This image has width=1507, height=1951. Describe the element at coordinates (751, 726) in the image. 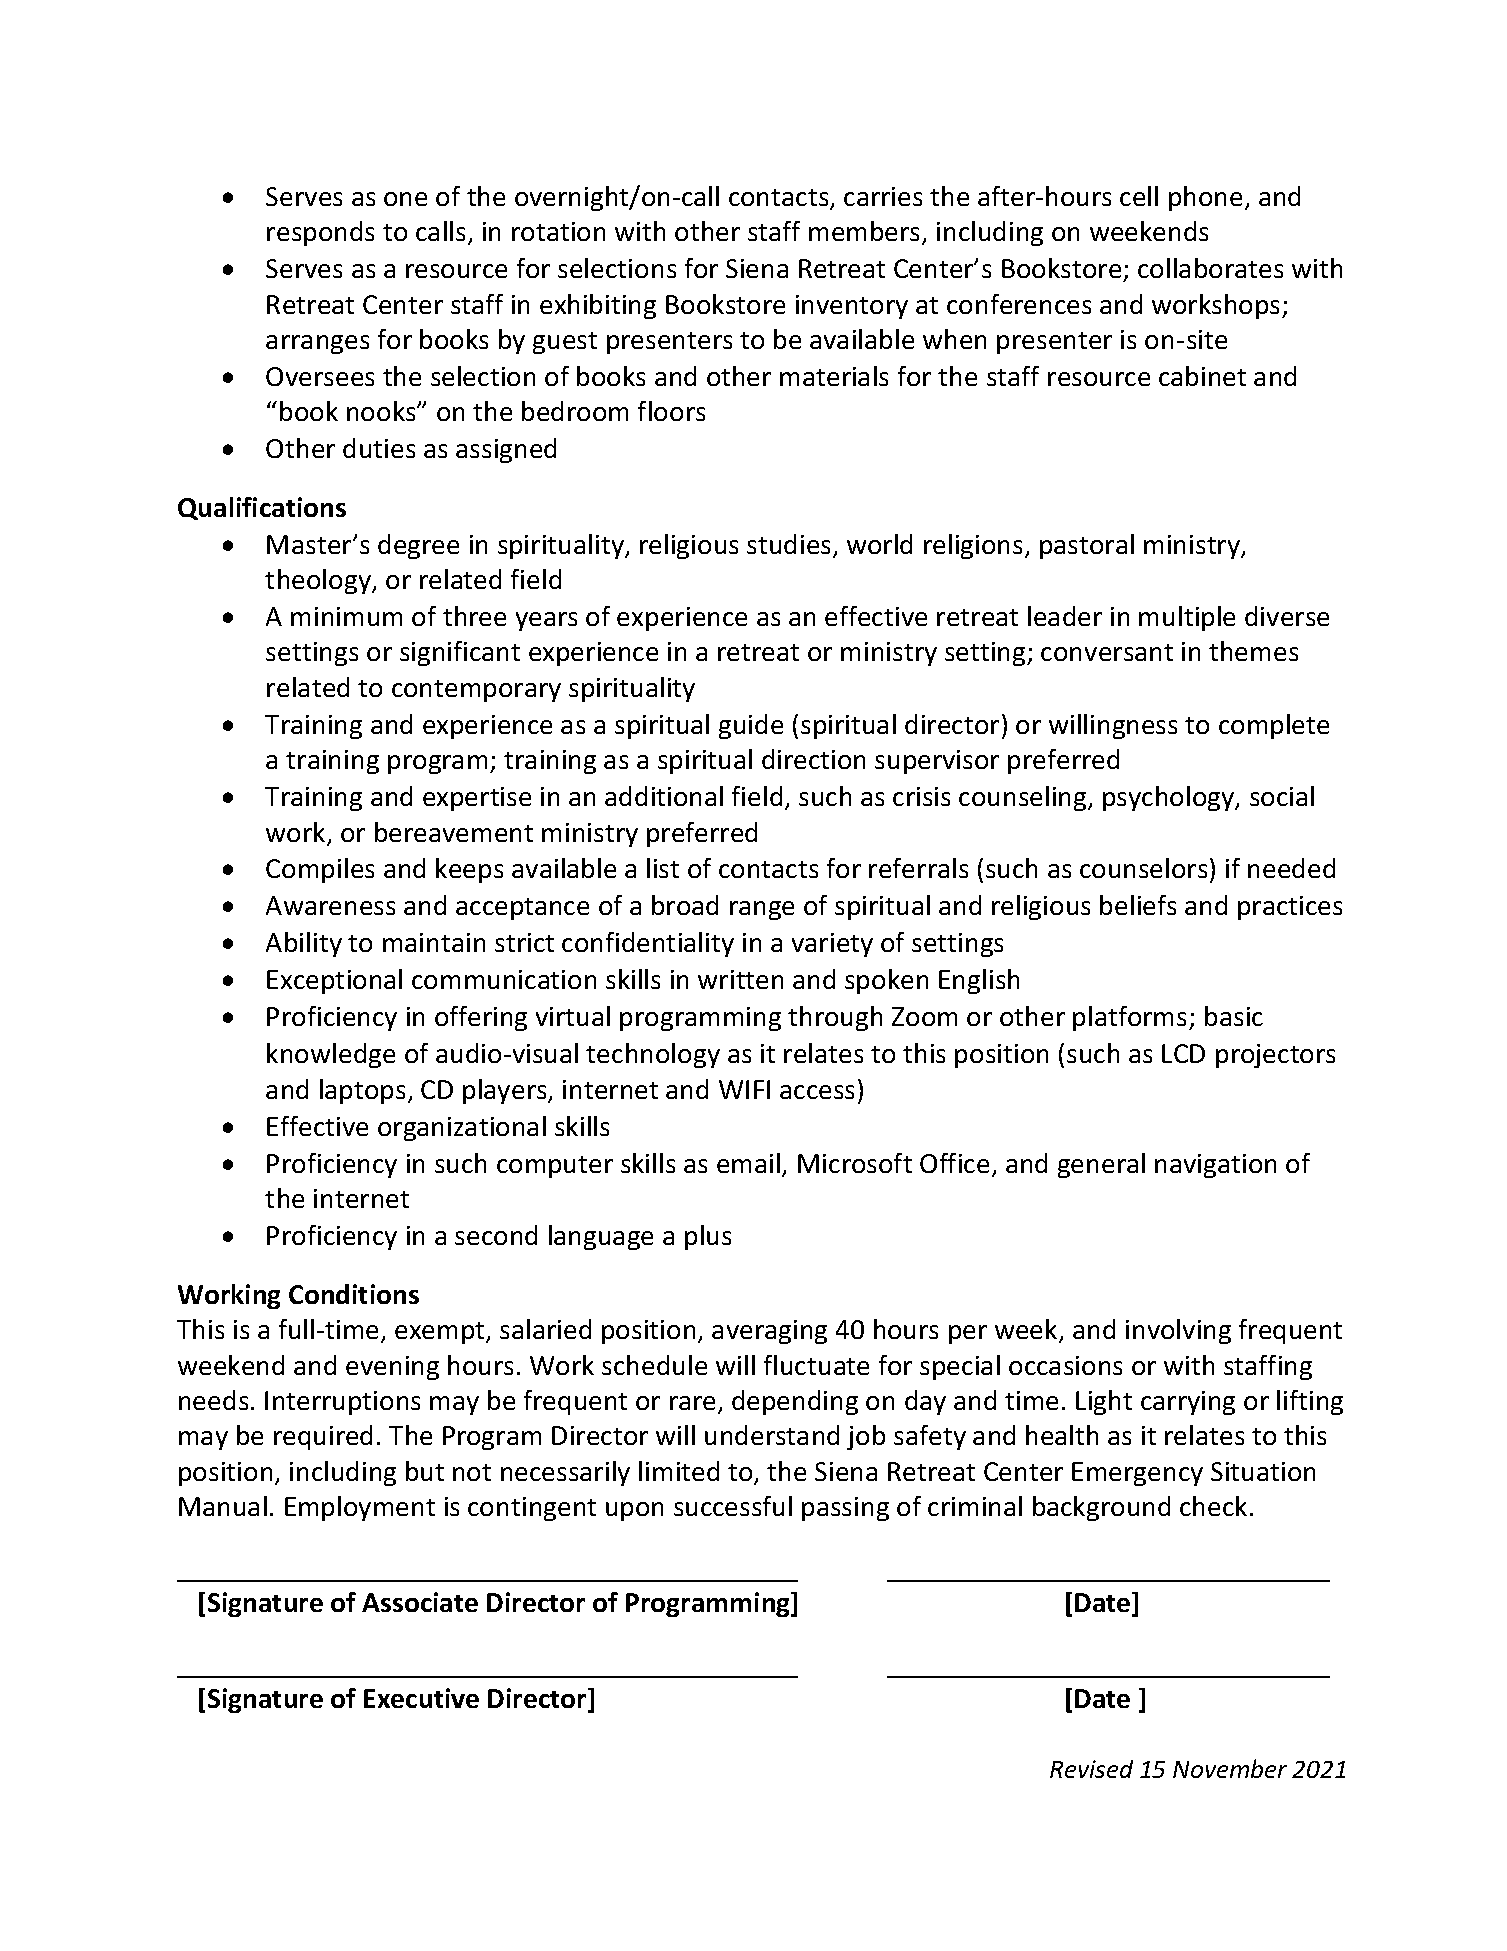

I see `guide` at that location.
